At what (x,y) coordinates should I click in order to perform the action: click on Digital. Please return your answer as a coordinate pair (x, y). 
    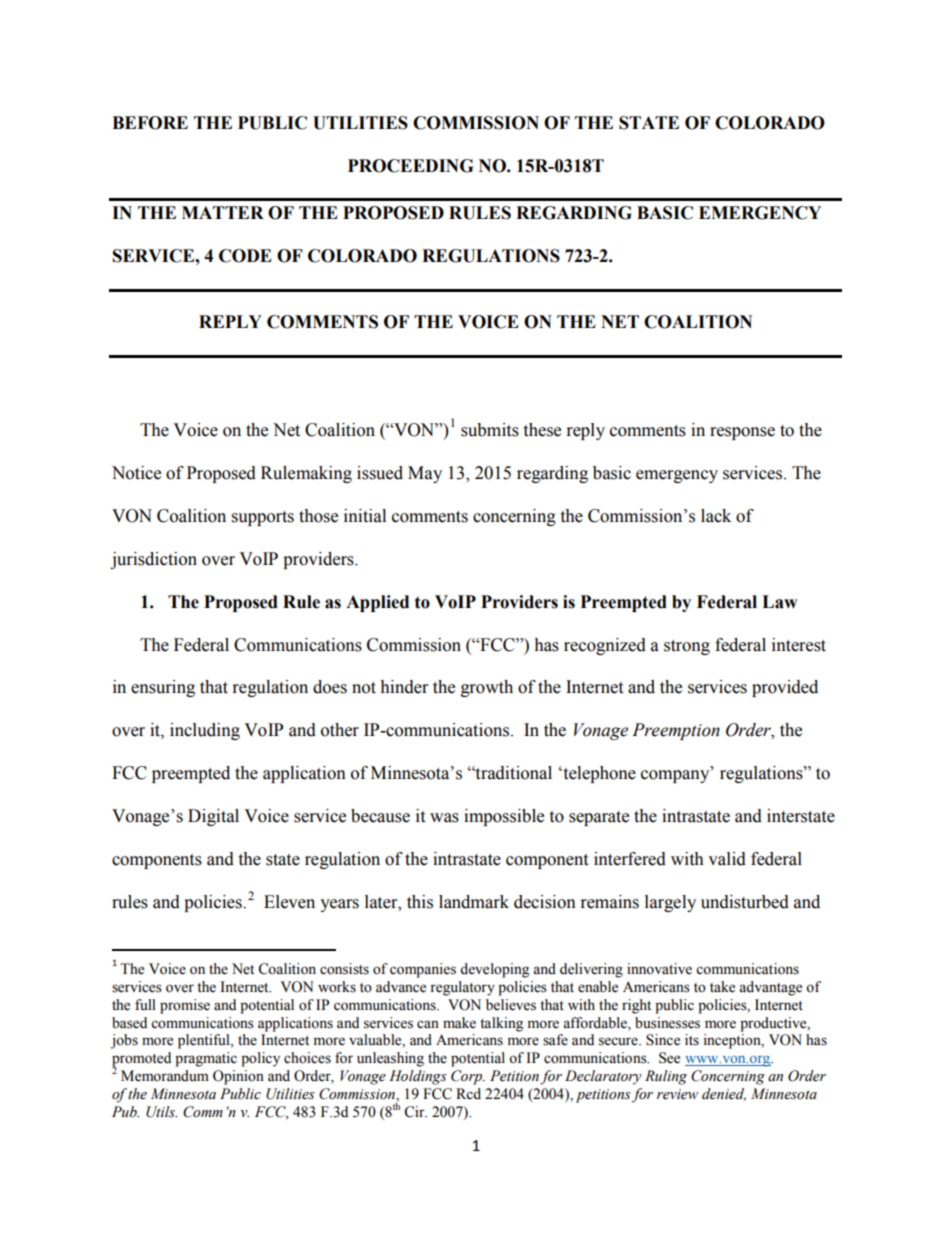
    Looking at the image, I should click on (213, 817).
